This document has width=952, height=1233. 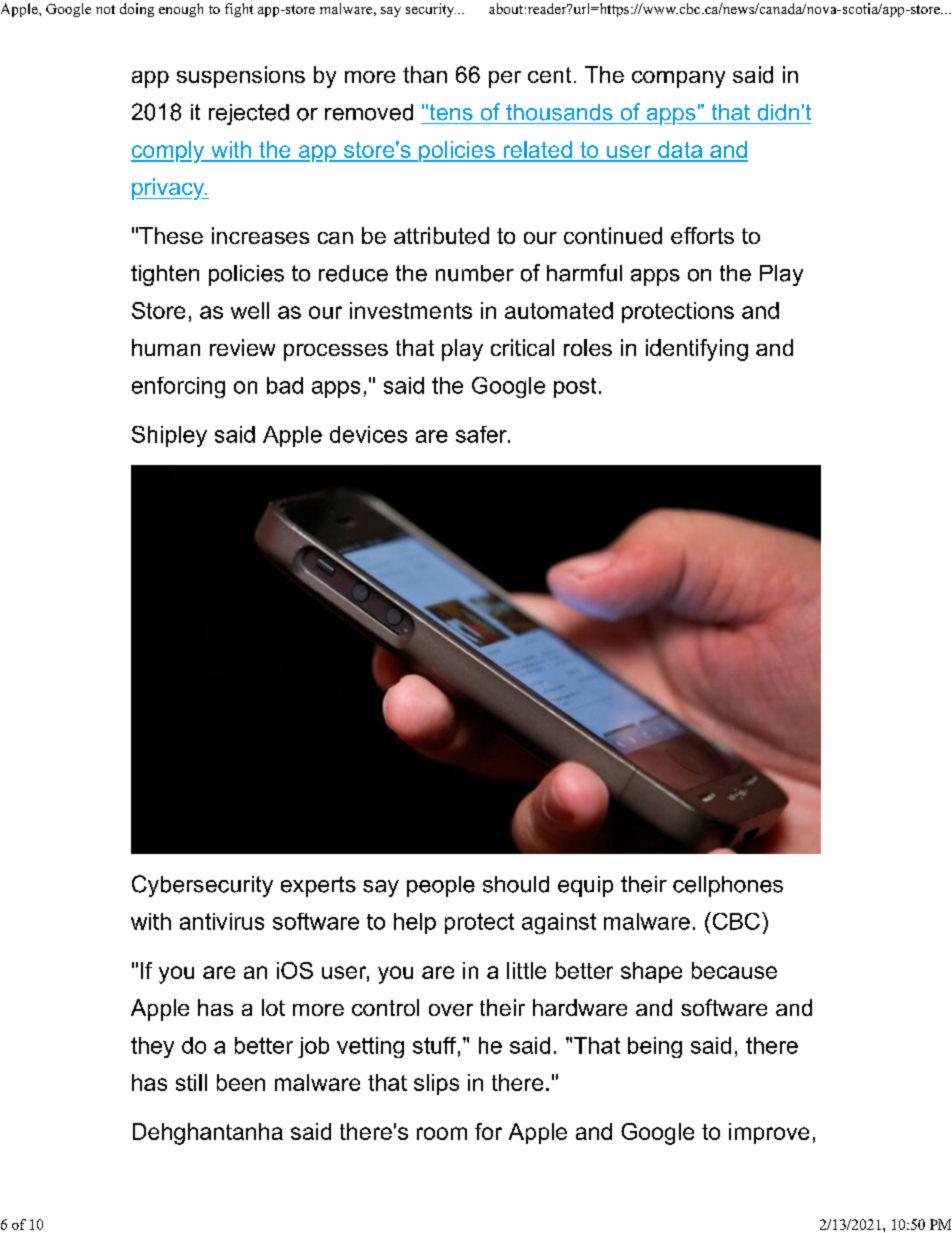 I want to click on company, so click(x=678, y=79).
